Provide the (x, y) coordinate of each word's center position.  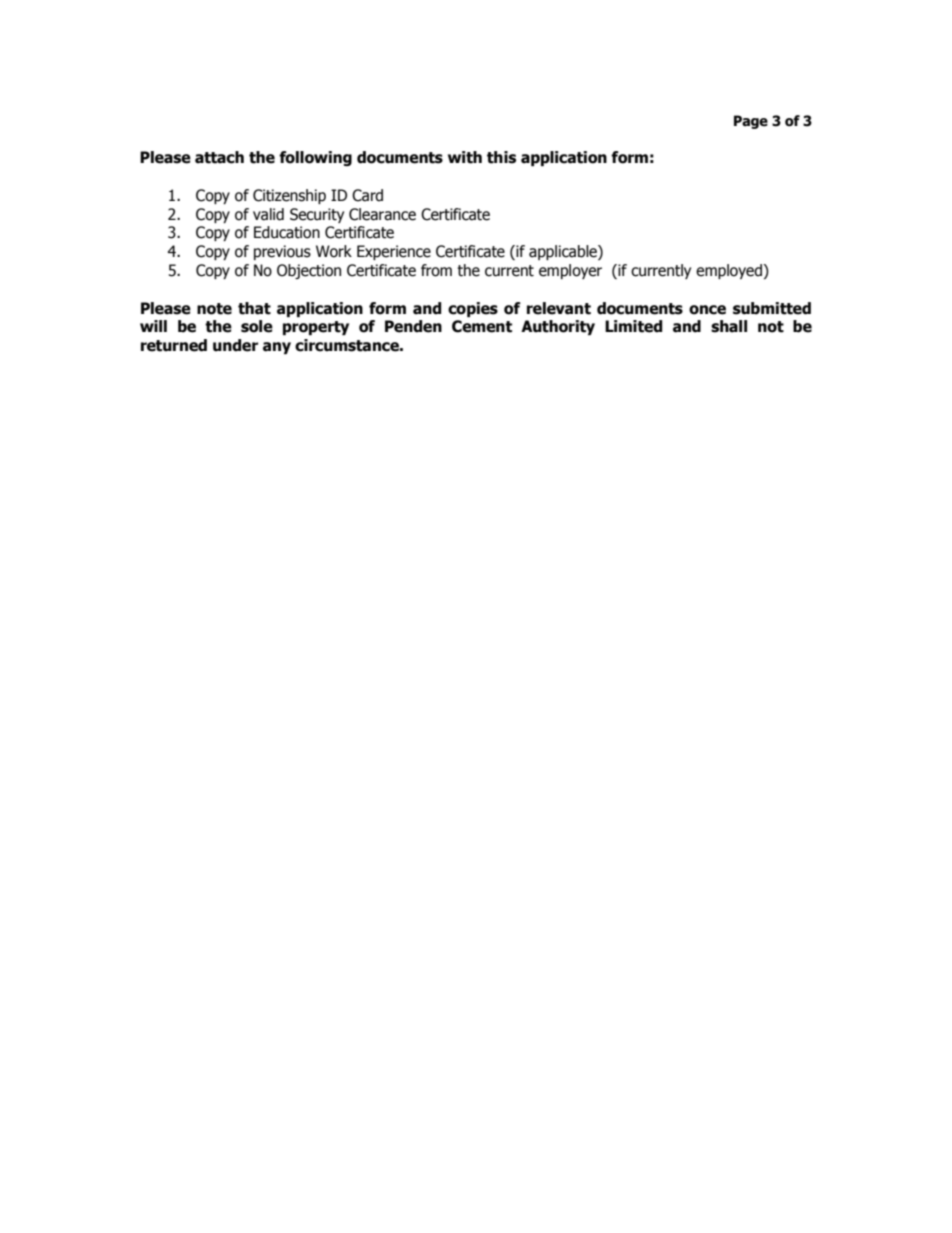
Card (367, 195)
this (501, 157)
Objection (309, 271)
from (436, 270)
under (235, 345)
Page (751, 122)
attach (219, 157)
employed (730, 271)
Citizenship (289, 196)
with (465, 157)
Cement (482, 326)
